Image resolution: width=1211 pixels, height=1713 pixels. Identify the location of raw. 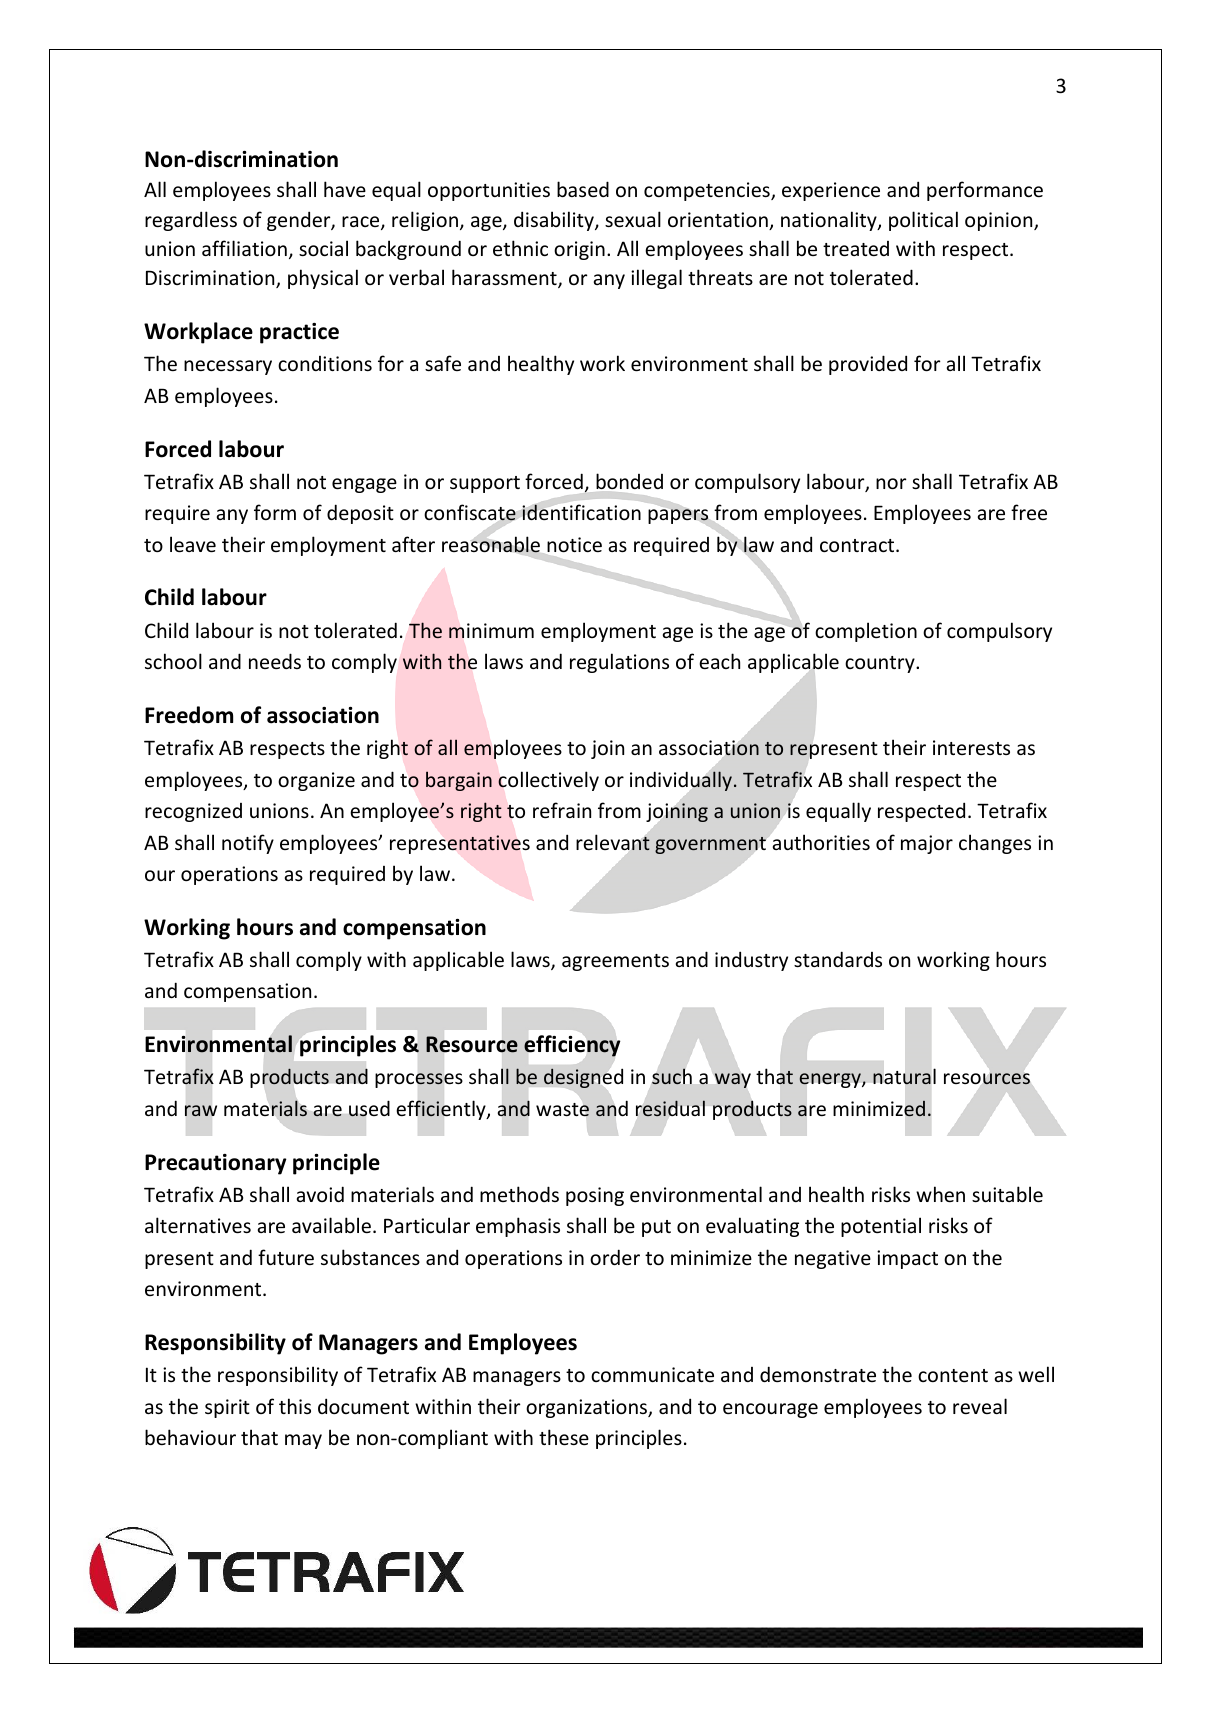
(201, 1110).
